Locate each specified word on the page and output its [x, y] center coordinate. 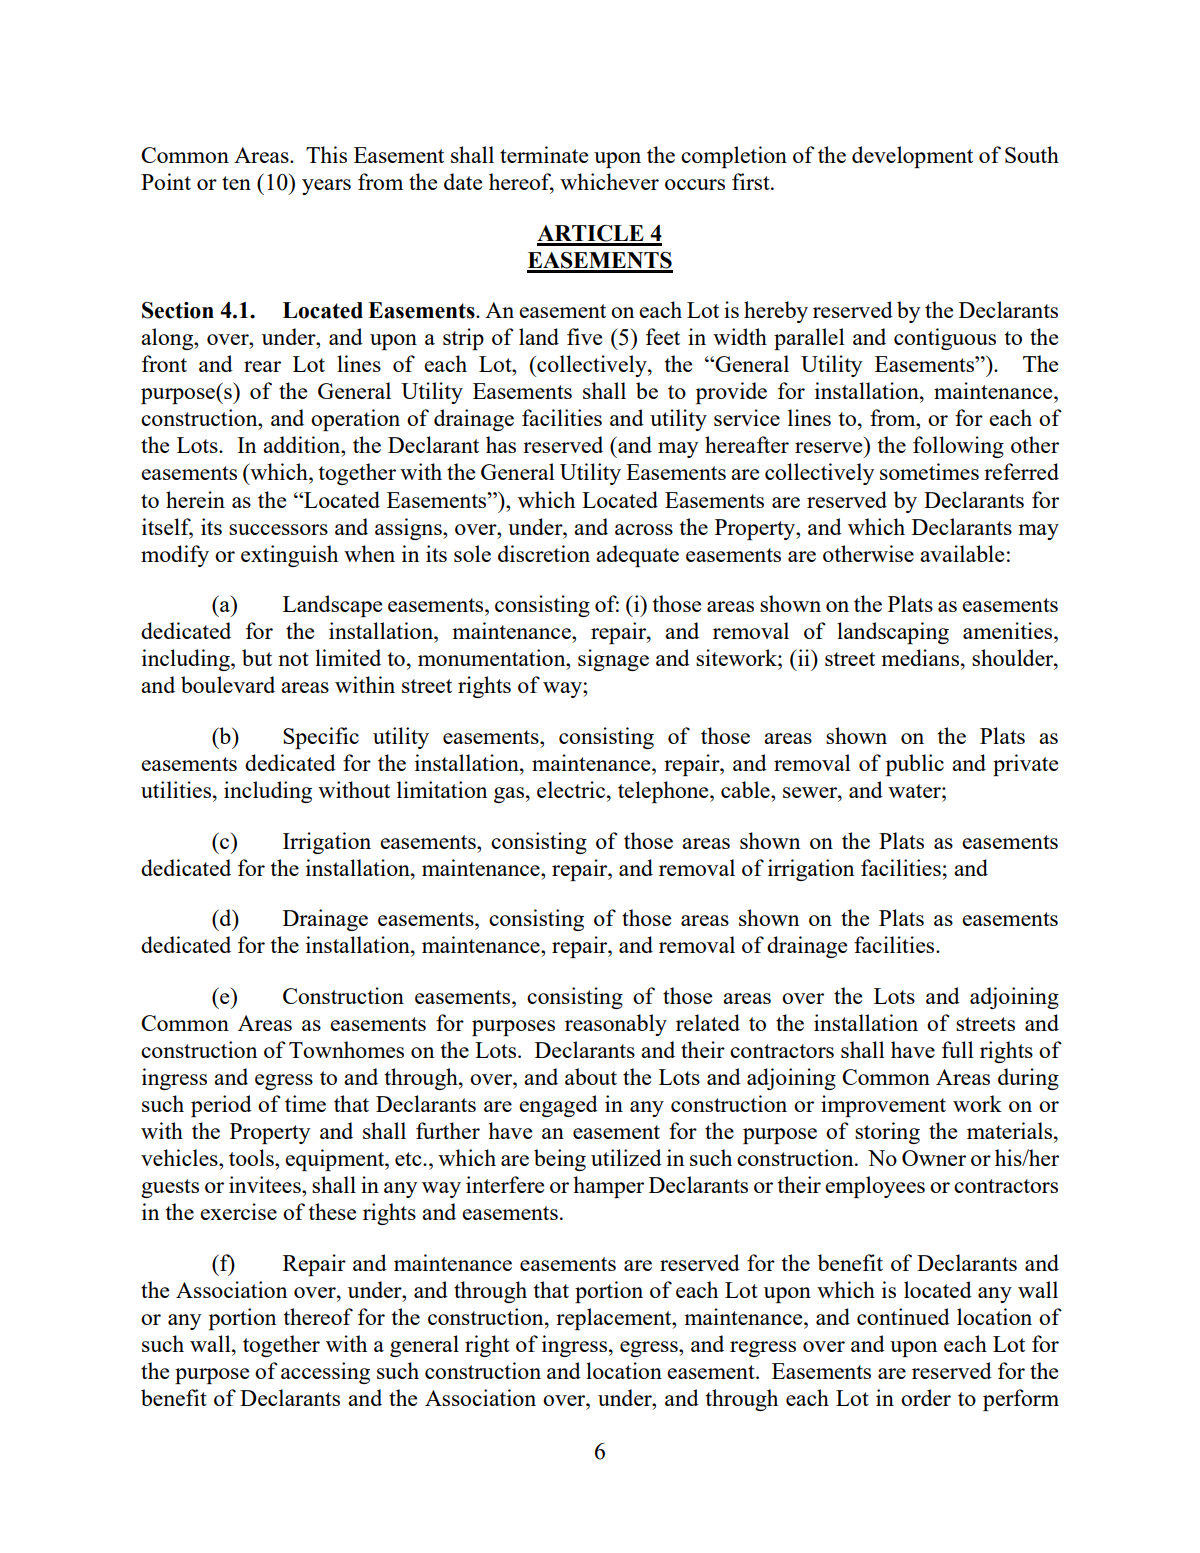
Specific [321, 738]
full [958, 1049]
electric [572, 789]
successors [278, 529]
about [591, 1076]
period [221, 1106]
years [326, 187]
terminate [544, 154]
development [912, 157]
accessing [325, 1373]
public [915, 765]
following [958, 447]
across [644, 529]
